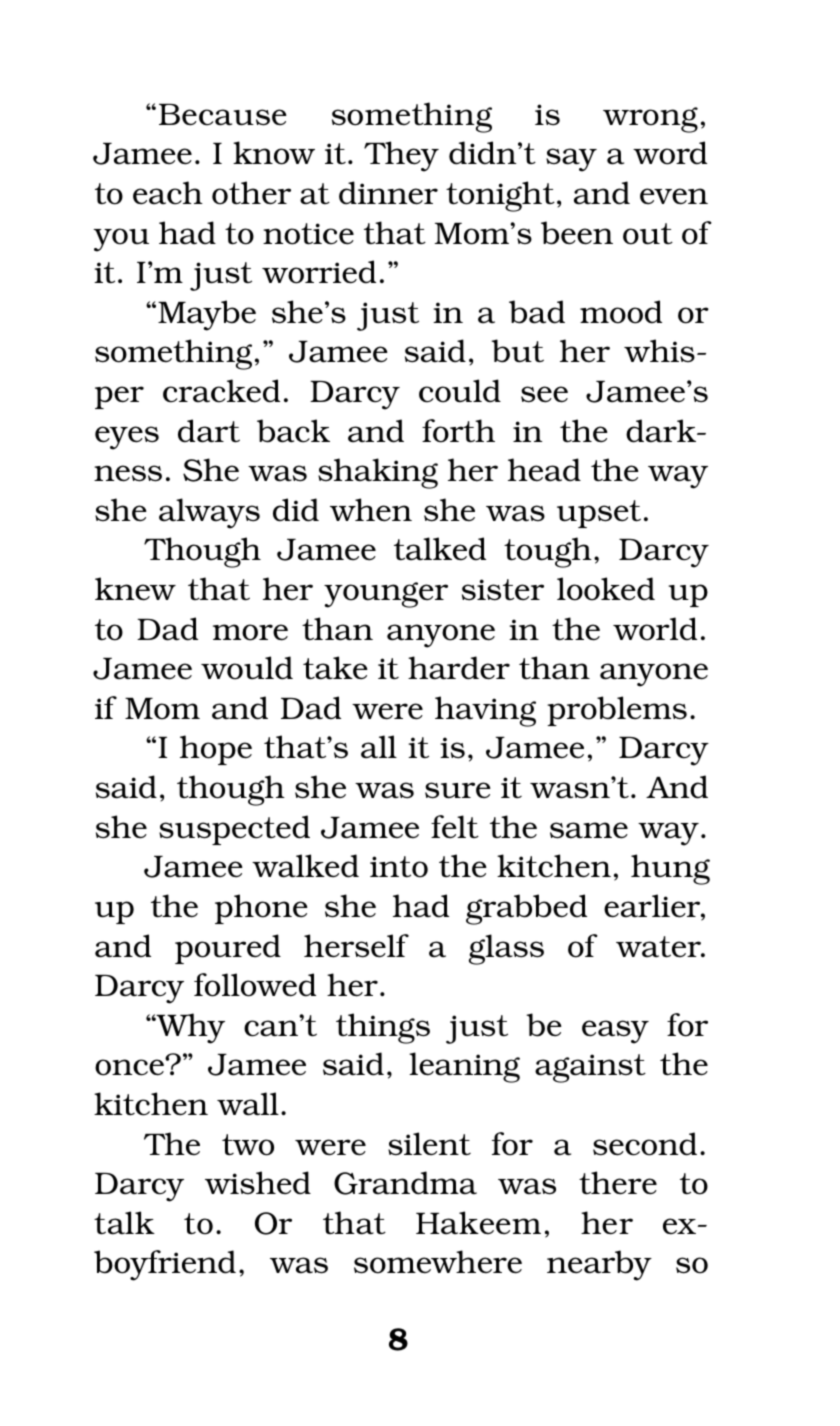 The height and width of the page is (1426, 840). Describe the element at coordinates (599, 1265) in the page. I see `nearby` at that location.
